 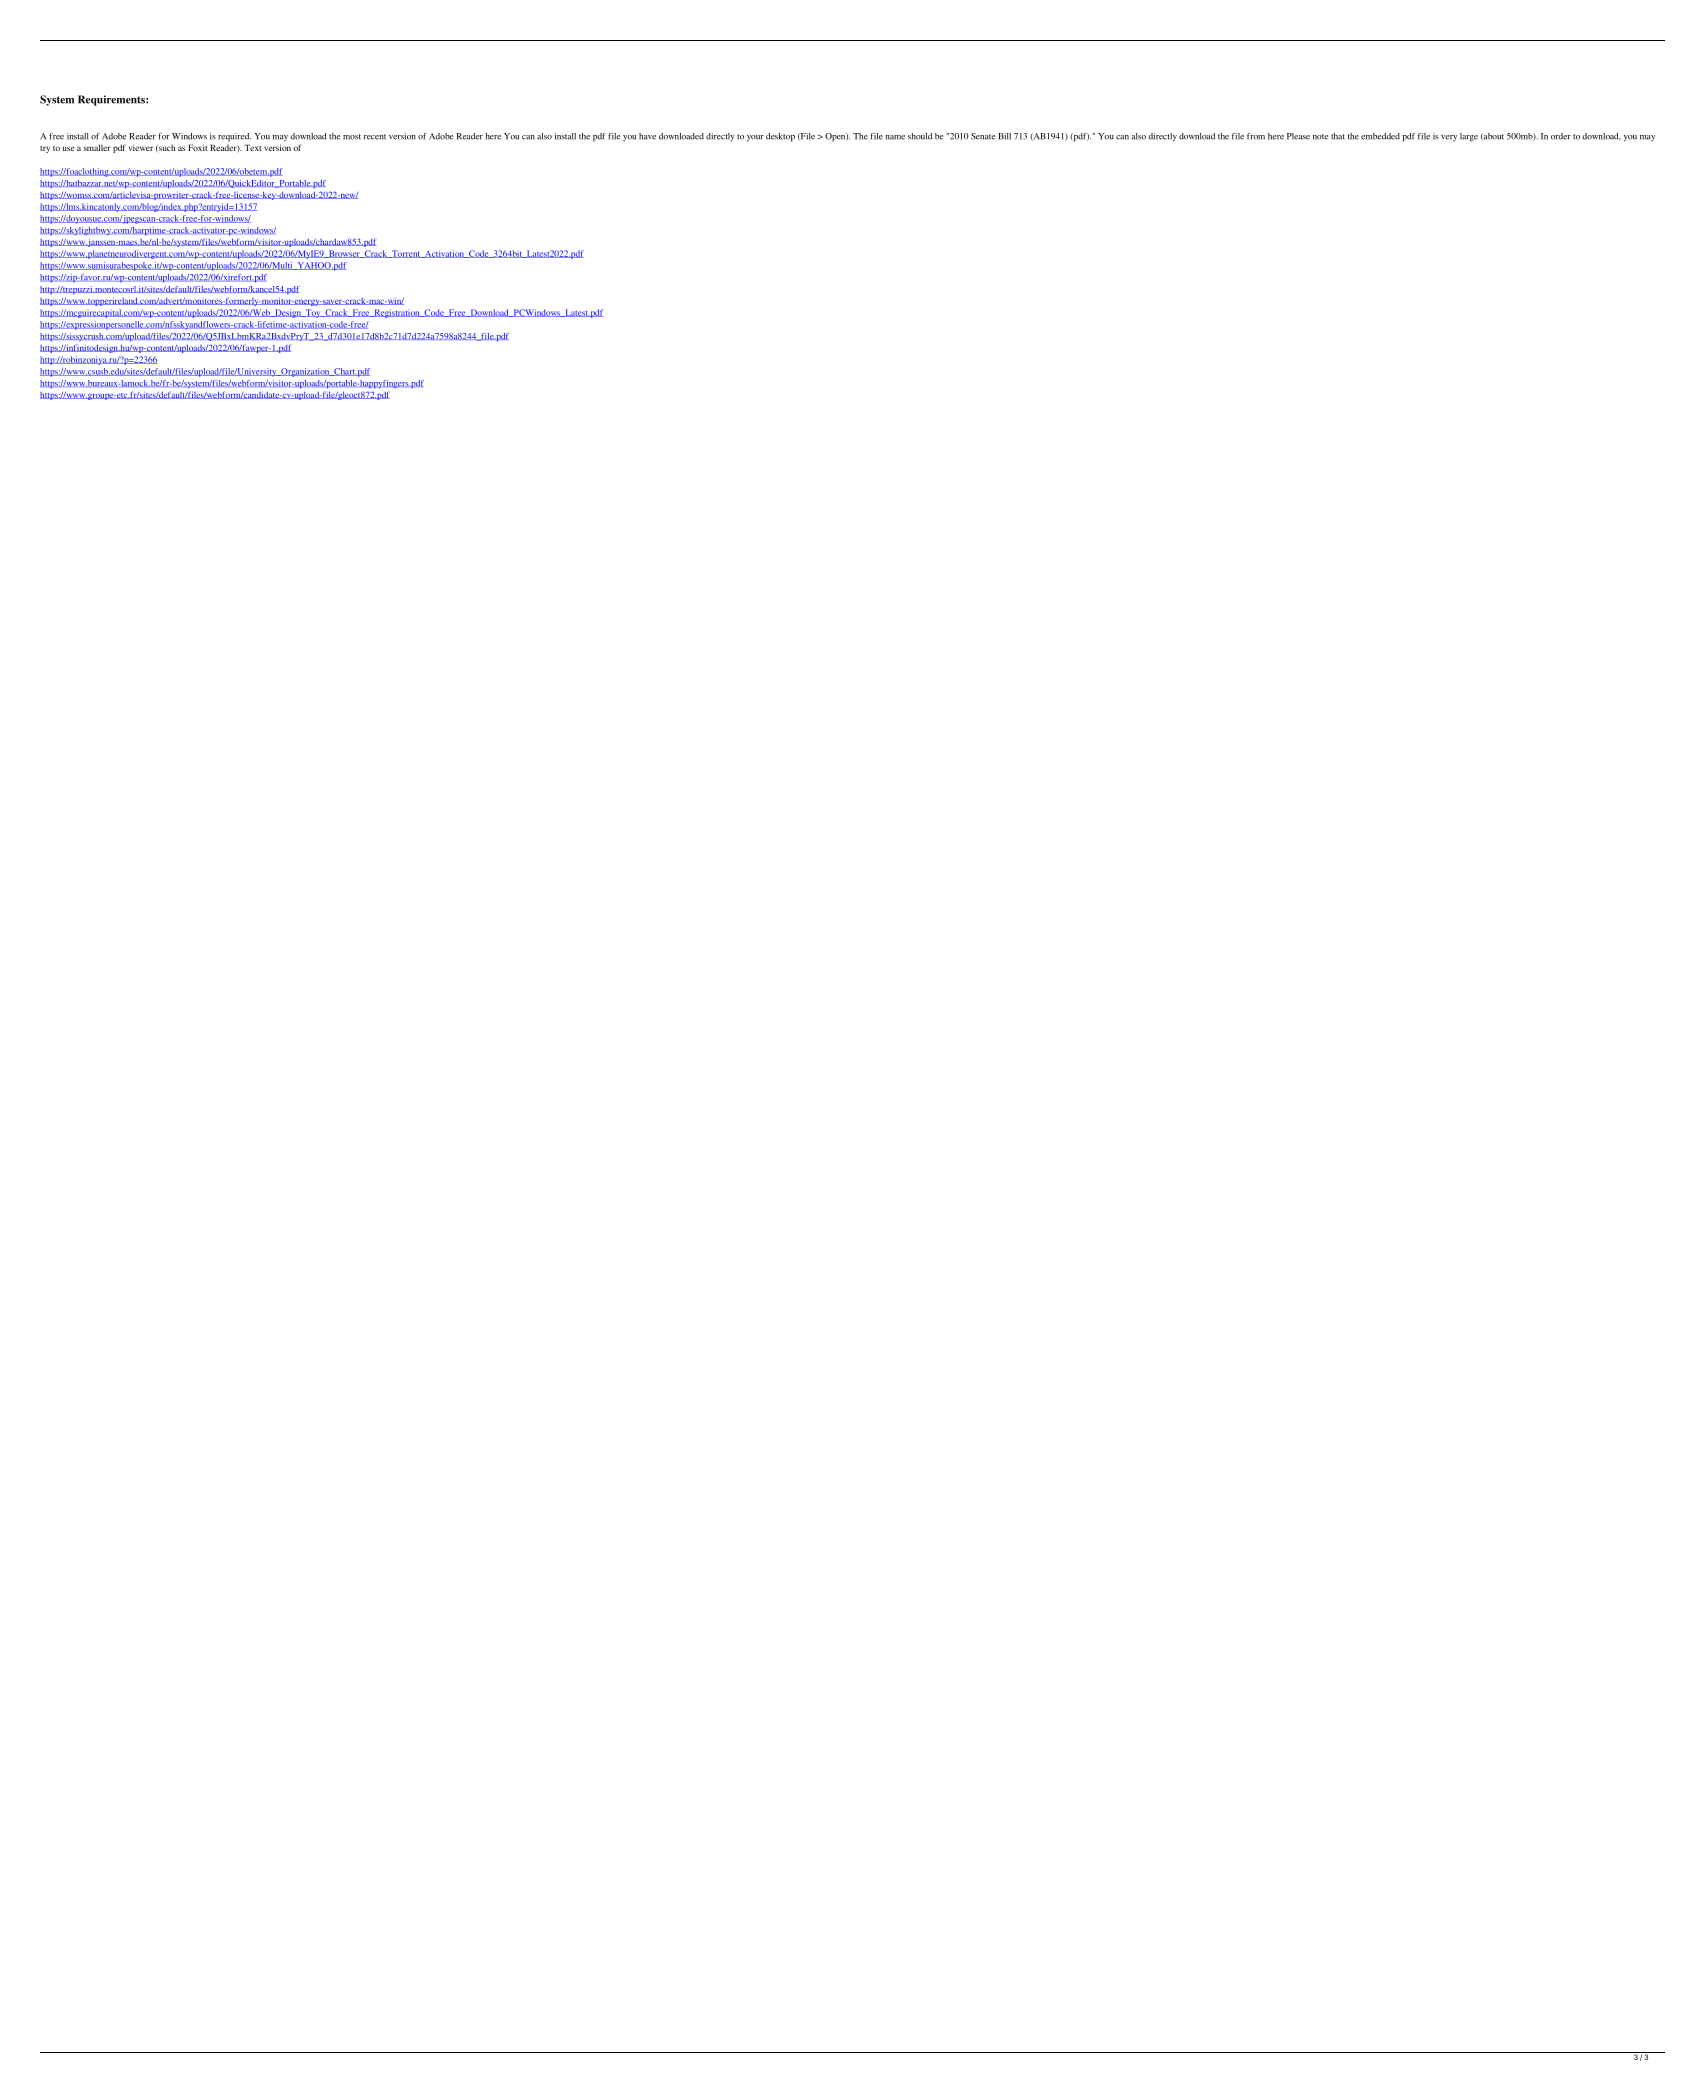 What do you see at coordinates (780, 137) in the document?
I see `desktop` at bounding box center [780, 137].
